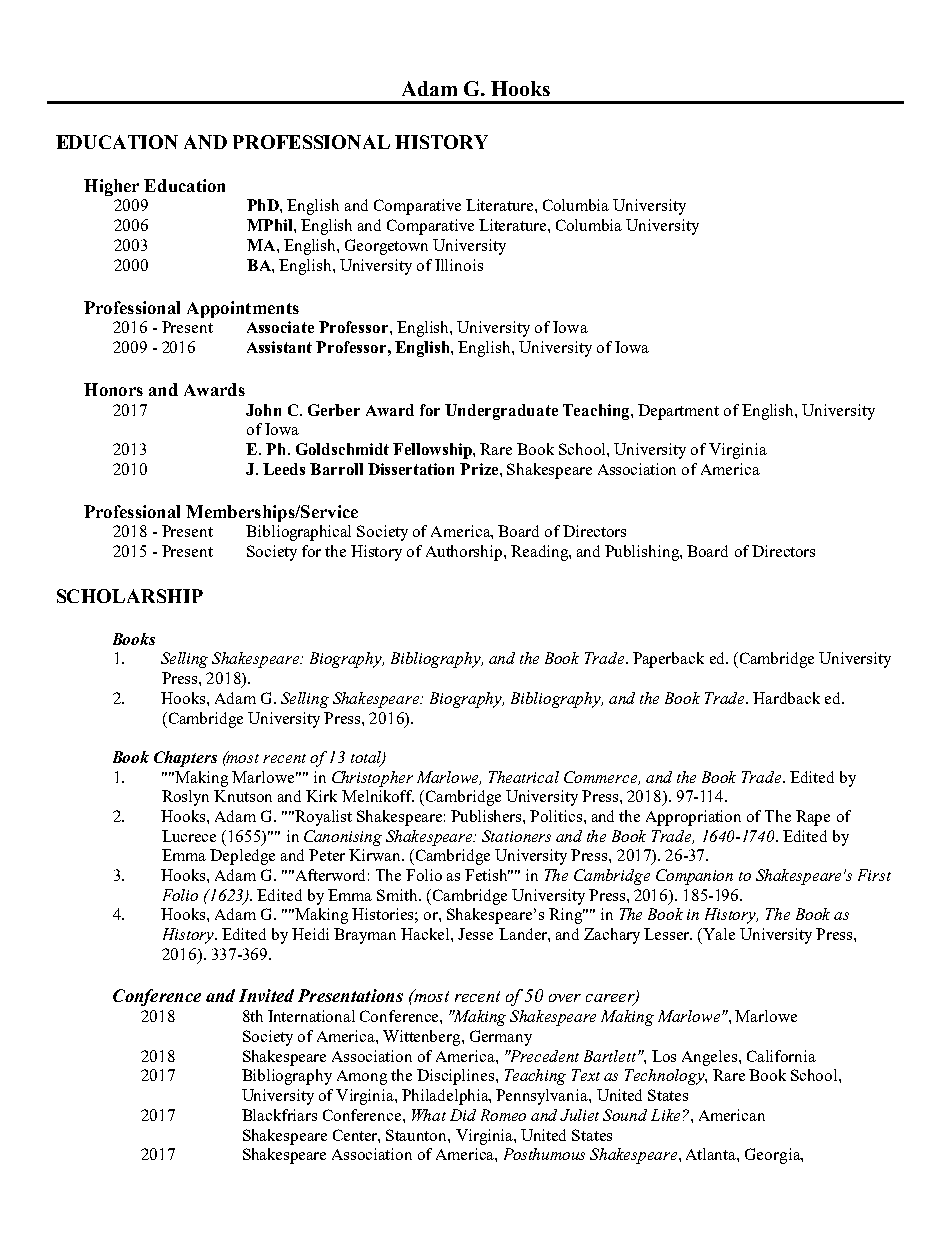 The image size is (952, 1233). I want to click on Fetish, so click(487, 875).
